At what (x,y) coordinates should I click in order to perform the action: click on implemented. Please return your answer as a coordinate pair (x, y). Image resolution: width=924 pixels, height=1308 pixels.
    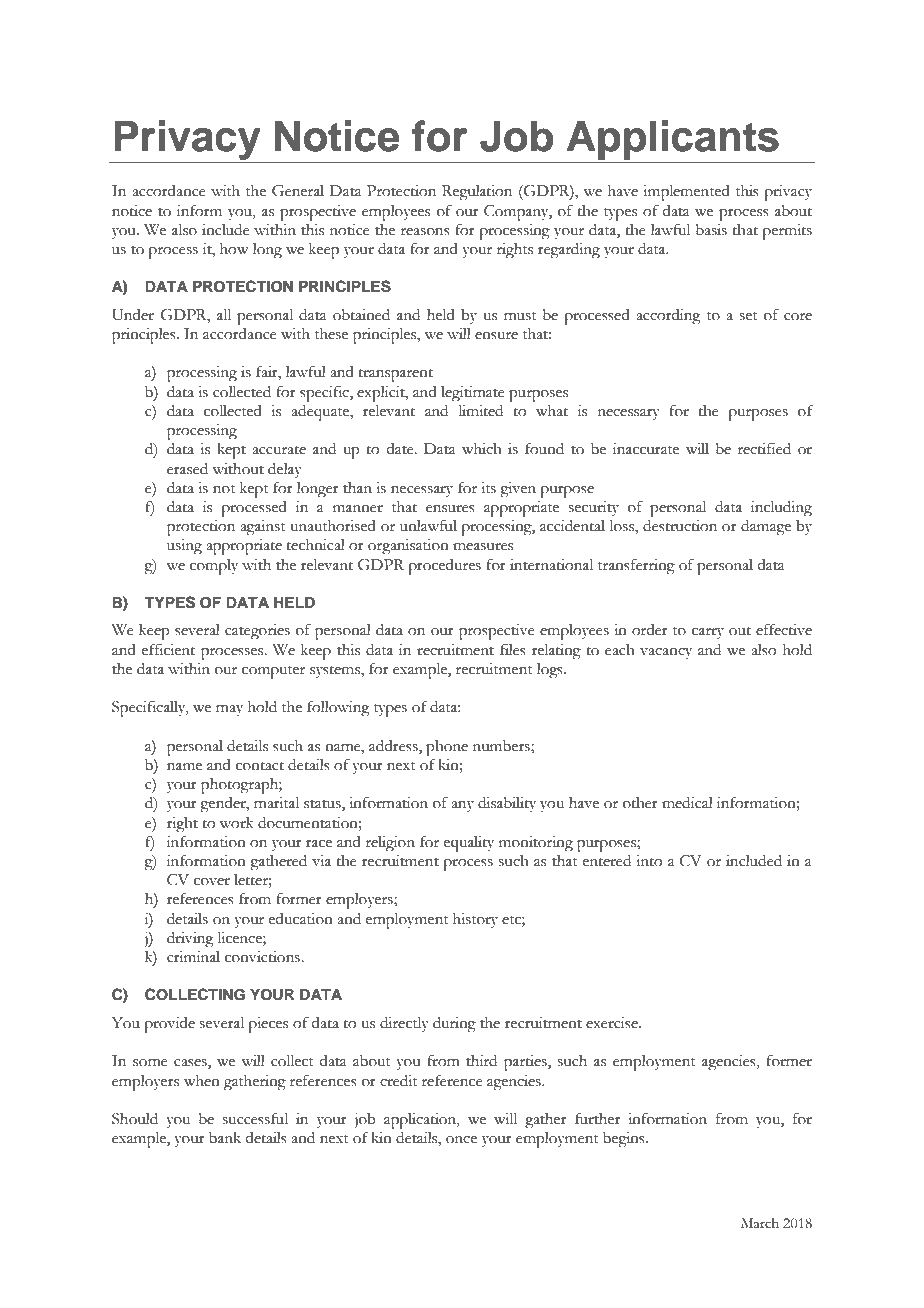
    Looking at the image, I should click on (686, 193).
